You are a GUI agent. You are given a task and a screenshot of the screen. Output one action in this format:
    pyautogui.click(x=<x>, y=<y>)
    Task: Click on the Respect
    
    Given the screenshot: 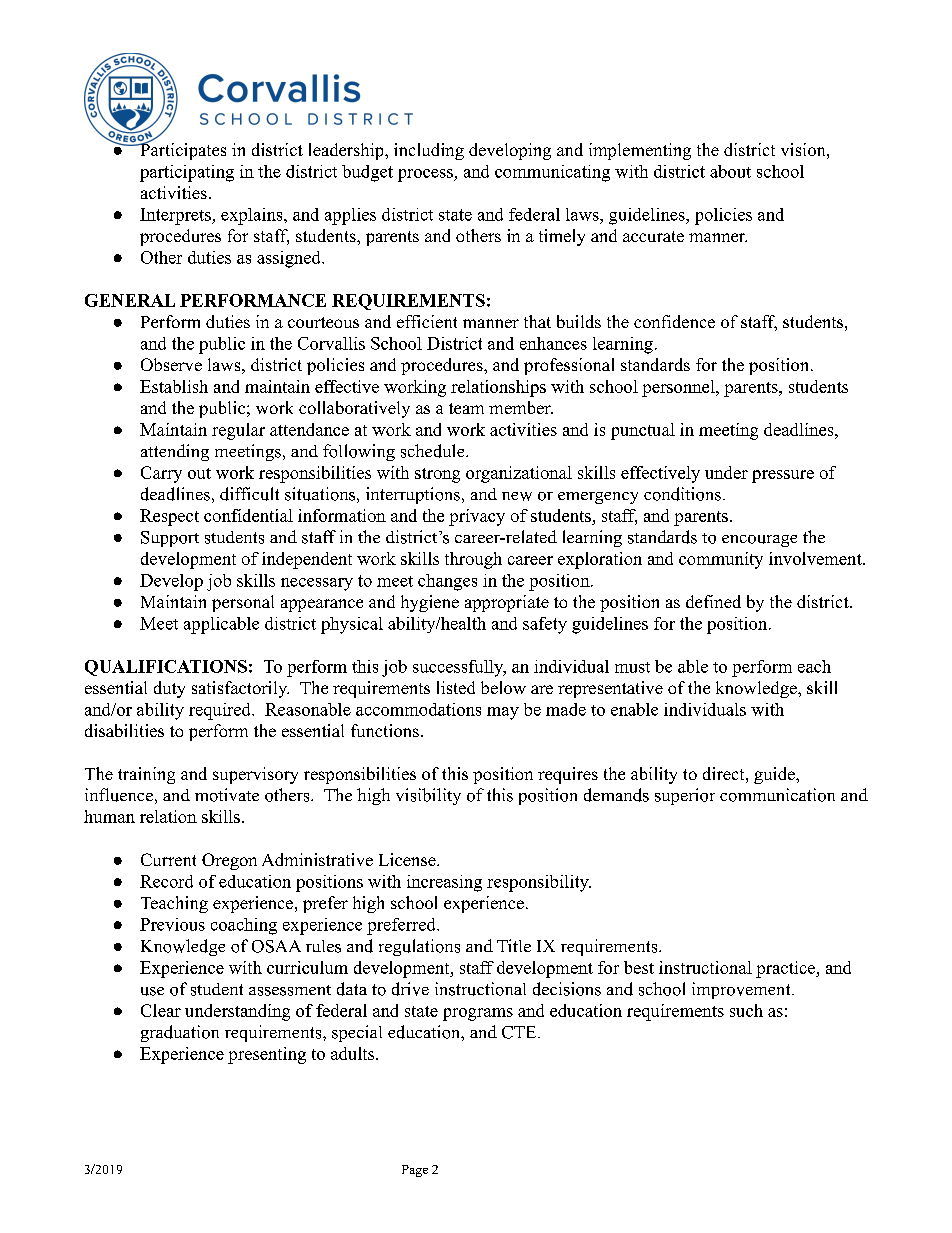 What is the action you would take?
    pyautogui.click(x=169, y=517)
